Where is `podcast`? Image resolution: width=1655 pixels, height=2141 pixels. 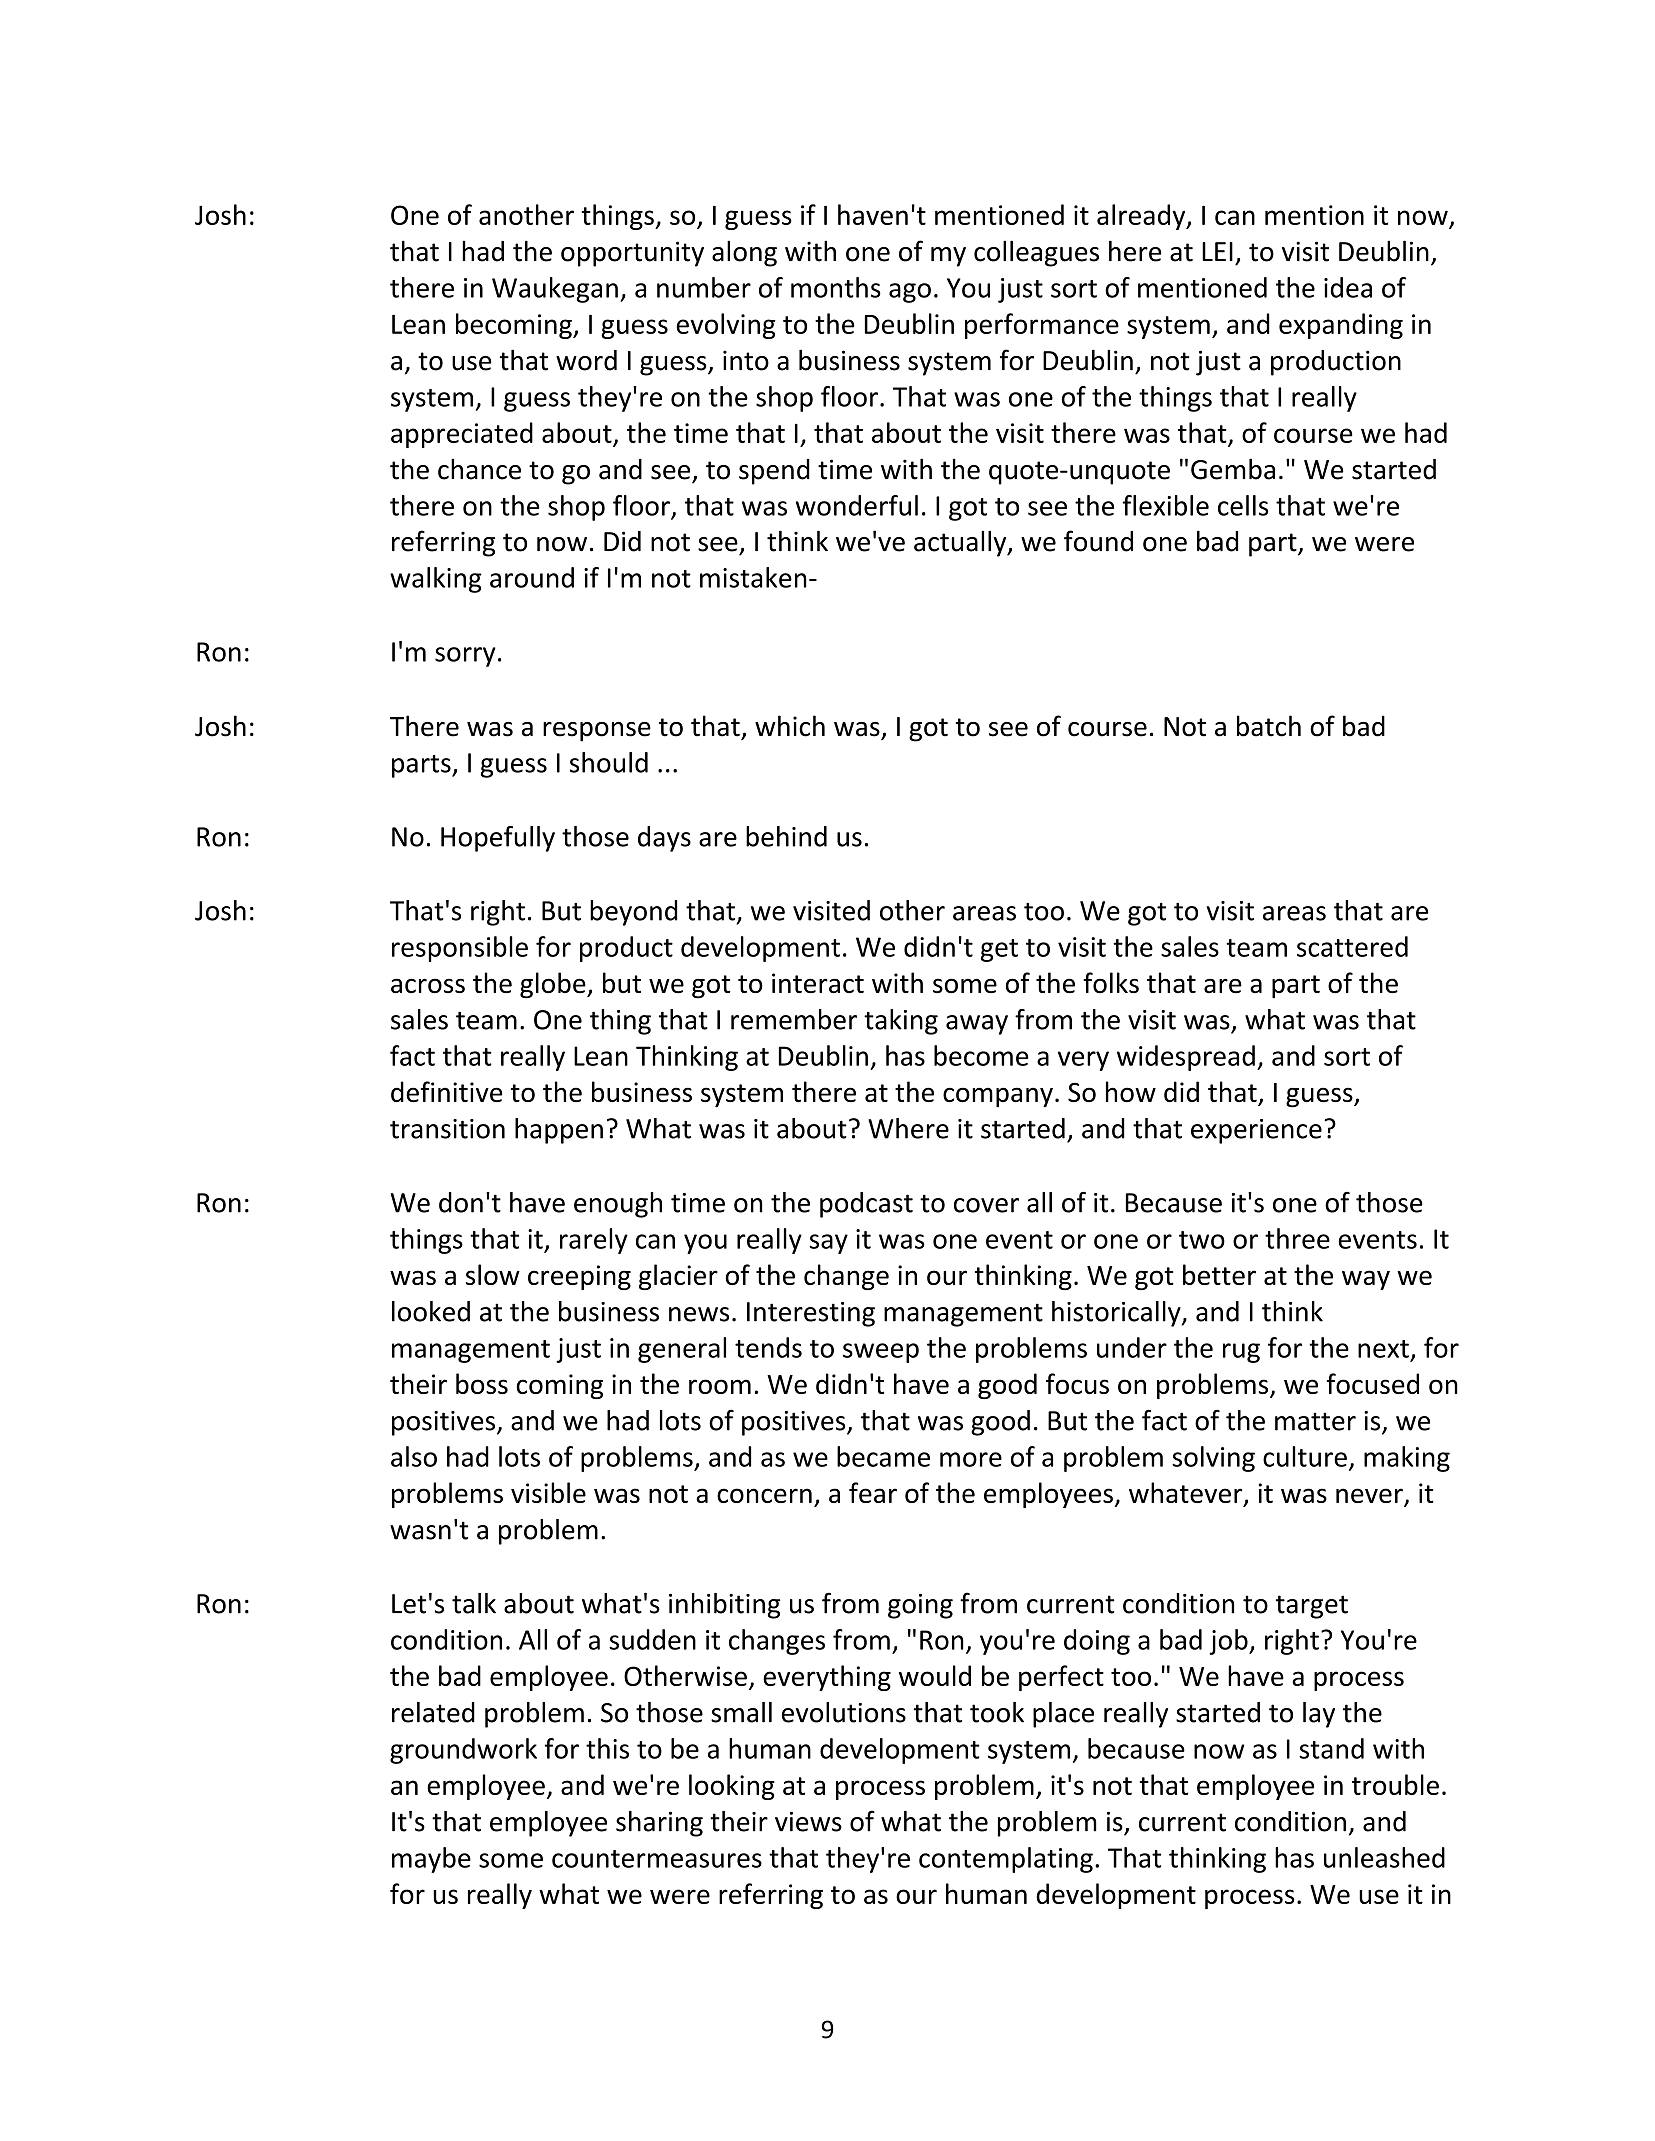
podcast is located at coordinates (866, 1205).
